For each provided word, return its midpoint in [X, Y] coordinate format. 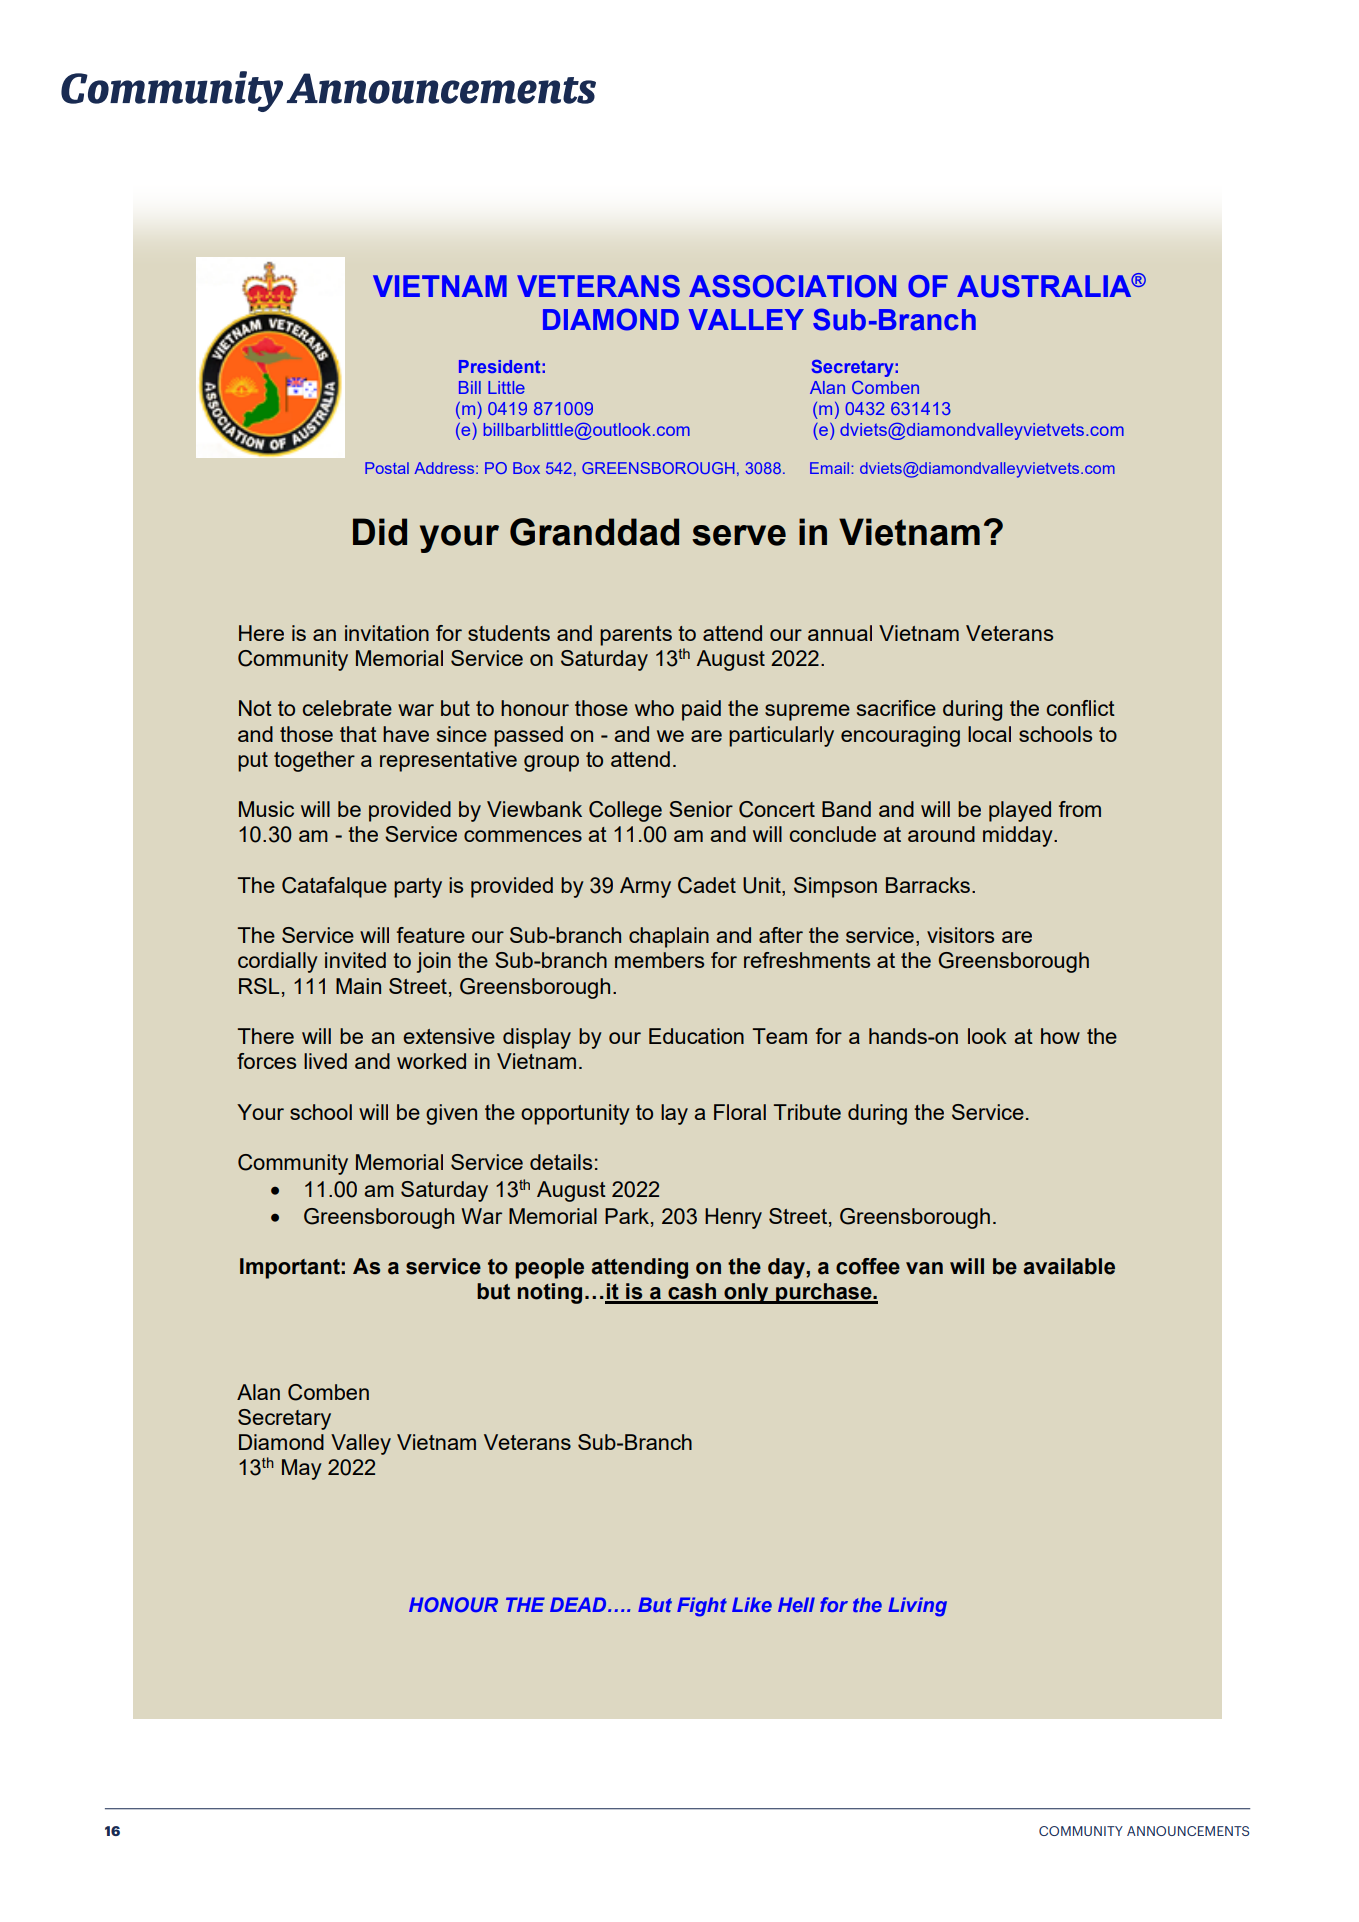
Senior [701, 809]
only [746, 1293]
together [314, 761]
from [1080, 809]
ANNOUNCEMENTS [1188, 1831]
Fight [702, 1607]
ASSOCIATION [792, 286]
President [499, 366]
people [549, 1268]
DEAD [579, 1604]
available [1069, 1266]
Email [829, 468]
